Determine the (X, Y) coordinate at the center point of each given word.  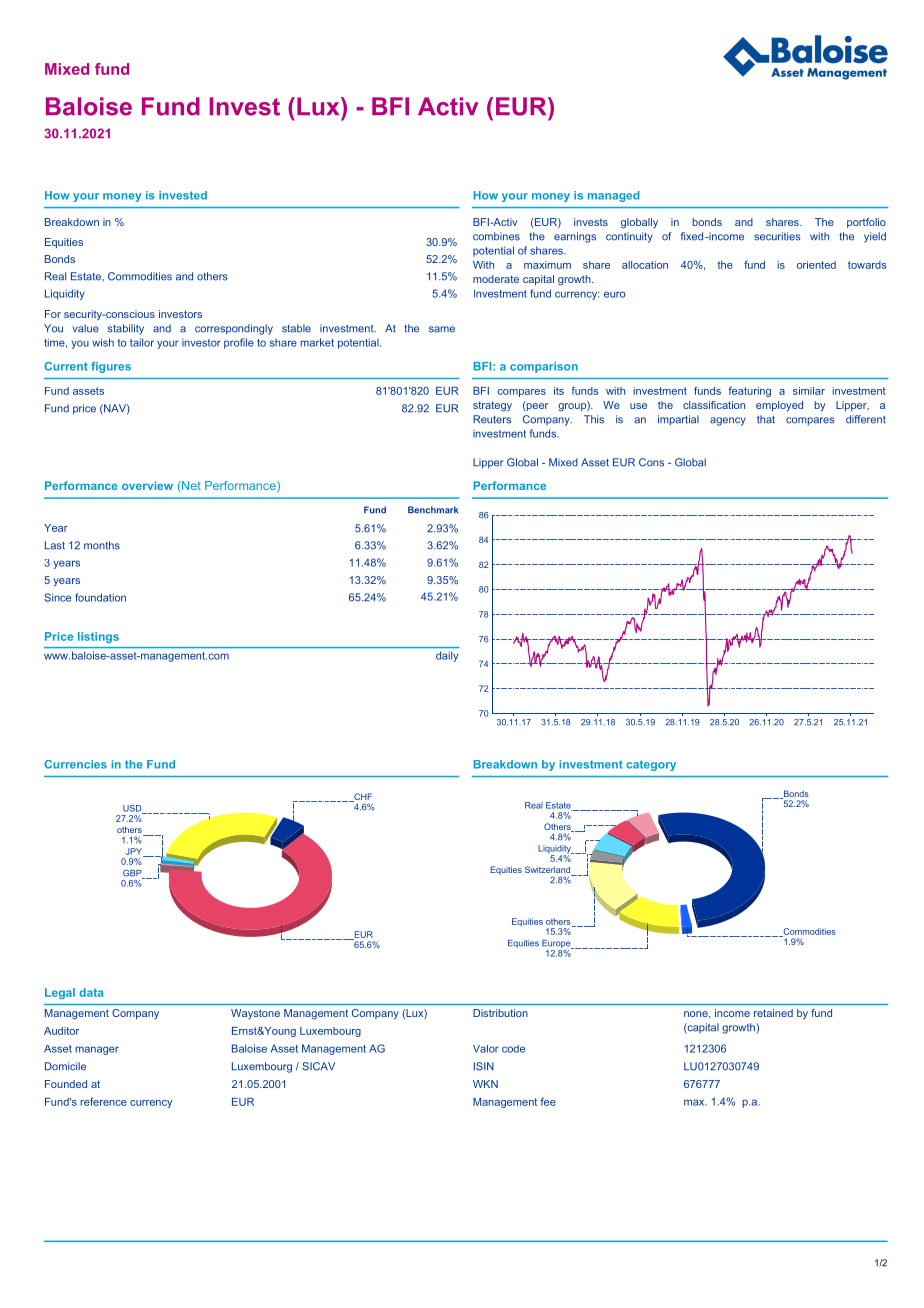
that (766, 419)
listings (98, 637)
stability (126, 329)
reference (103, 1101)
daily (447, 656)
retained (773, 1013)
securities (777, 236)
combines (496, 236)
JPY (135, 852)
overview (147, 485)
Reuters (492, 419)
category (651, 765)
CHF (362, 797)
